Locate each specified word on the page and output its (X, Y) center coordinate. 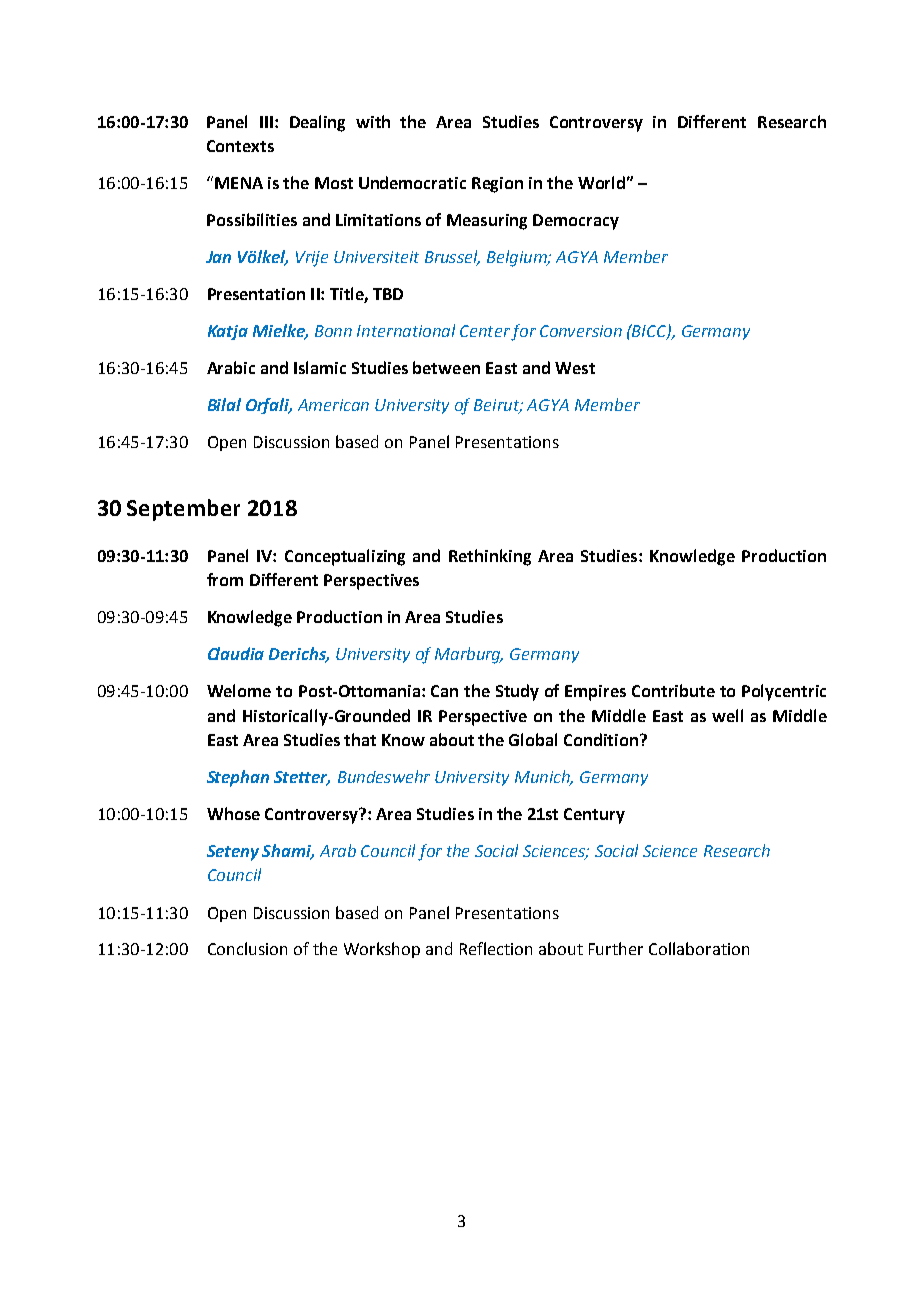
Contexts (240, 146)
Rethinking (490, 557)
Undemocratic (412, 182)
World (601, 182)
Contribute (673, 690)
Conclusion (247, 948)
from (225, 579)
